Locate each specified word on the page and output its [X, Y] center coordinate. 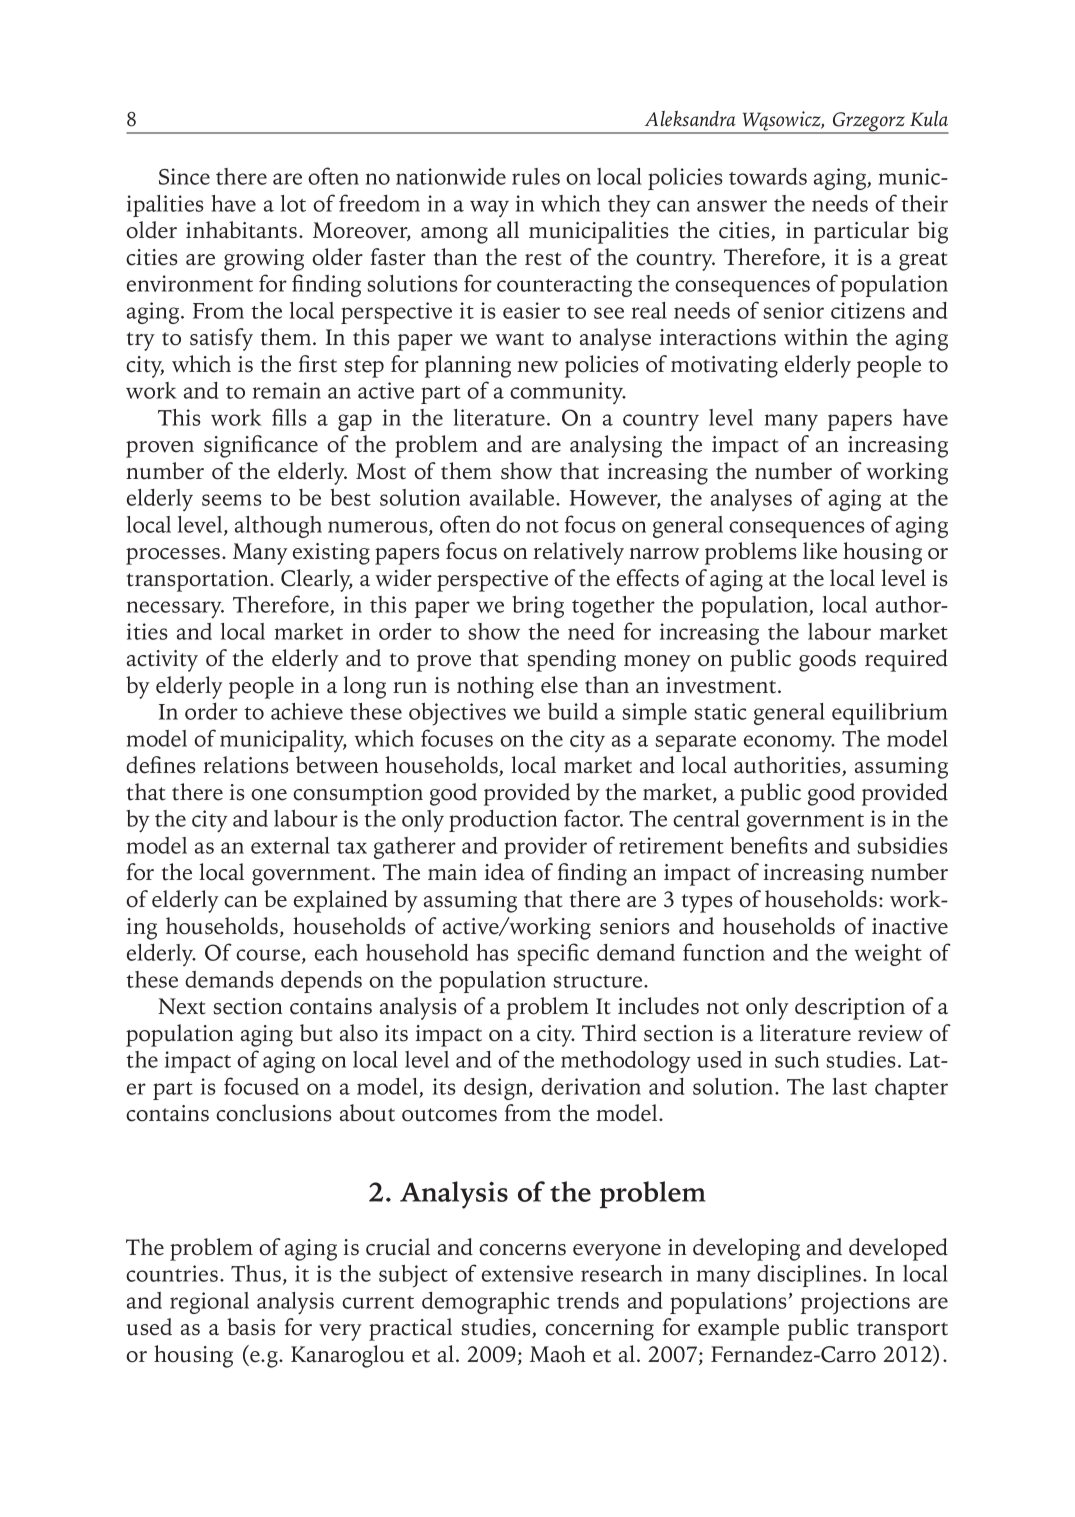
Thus [256, 1273]
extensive [527, 1273]
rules [536, 176]
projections [855, 1303]
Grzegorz [869, 123]
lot [293, 203]
